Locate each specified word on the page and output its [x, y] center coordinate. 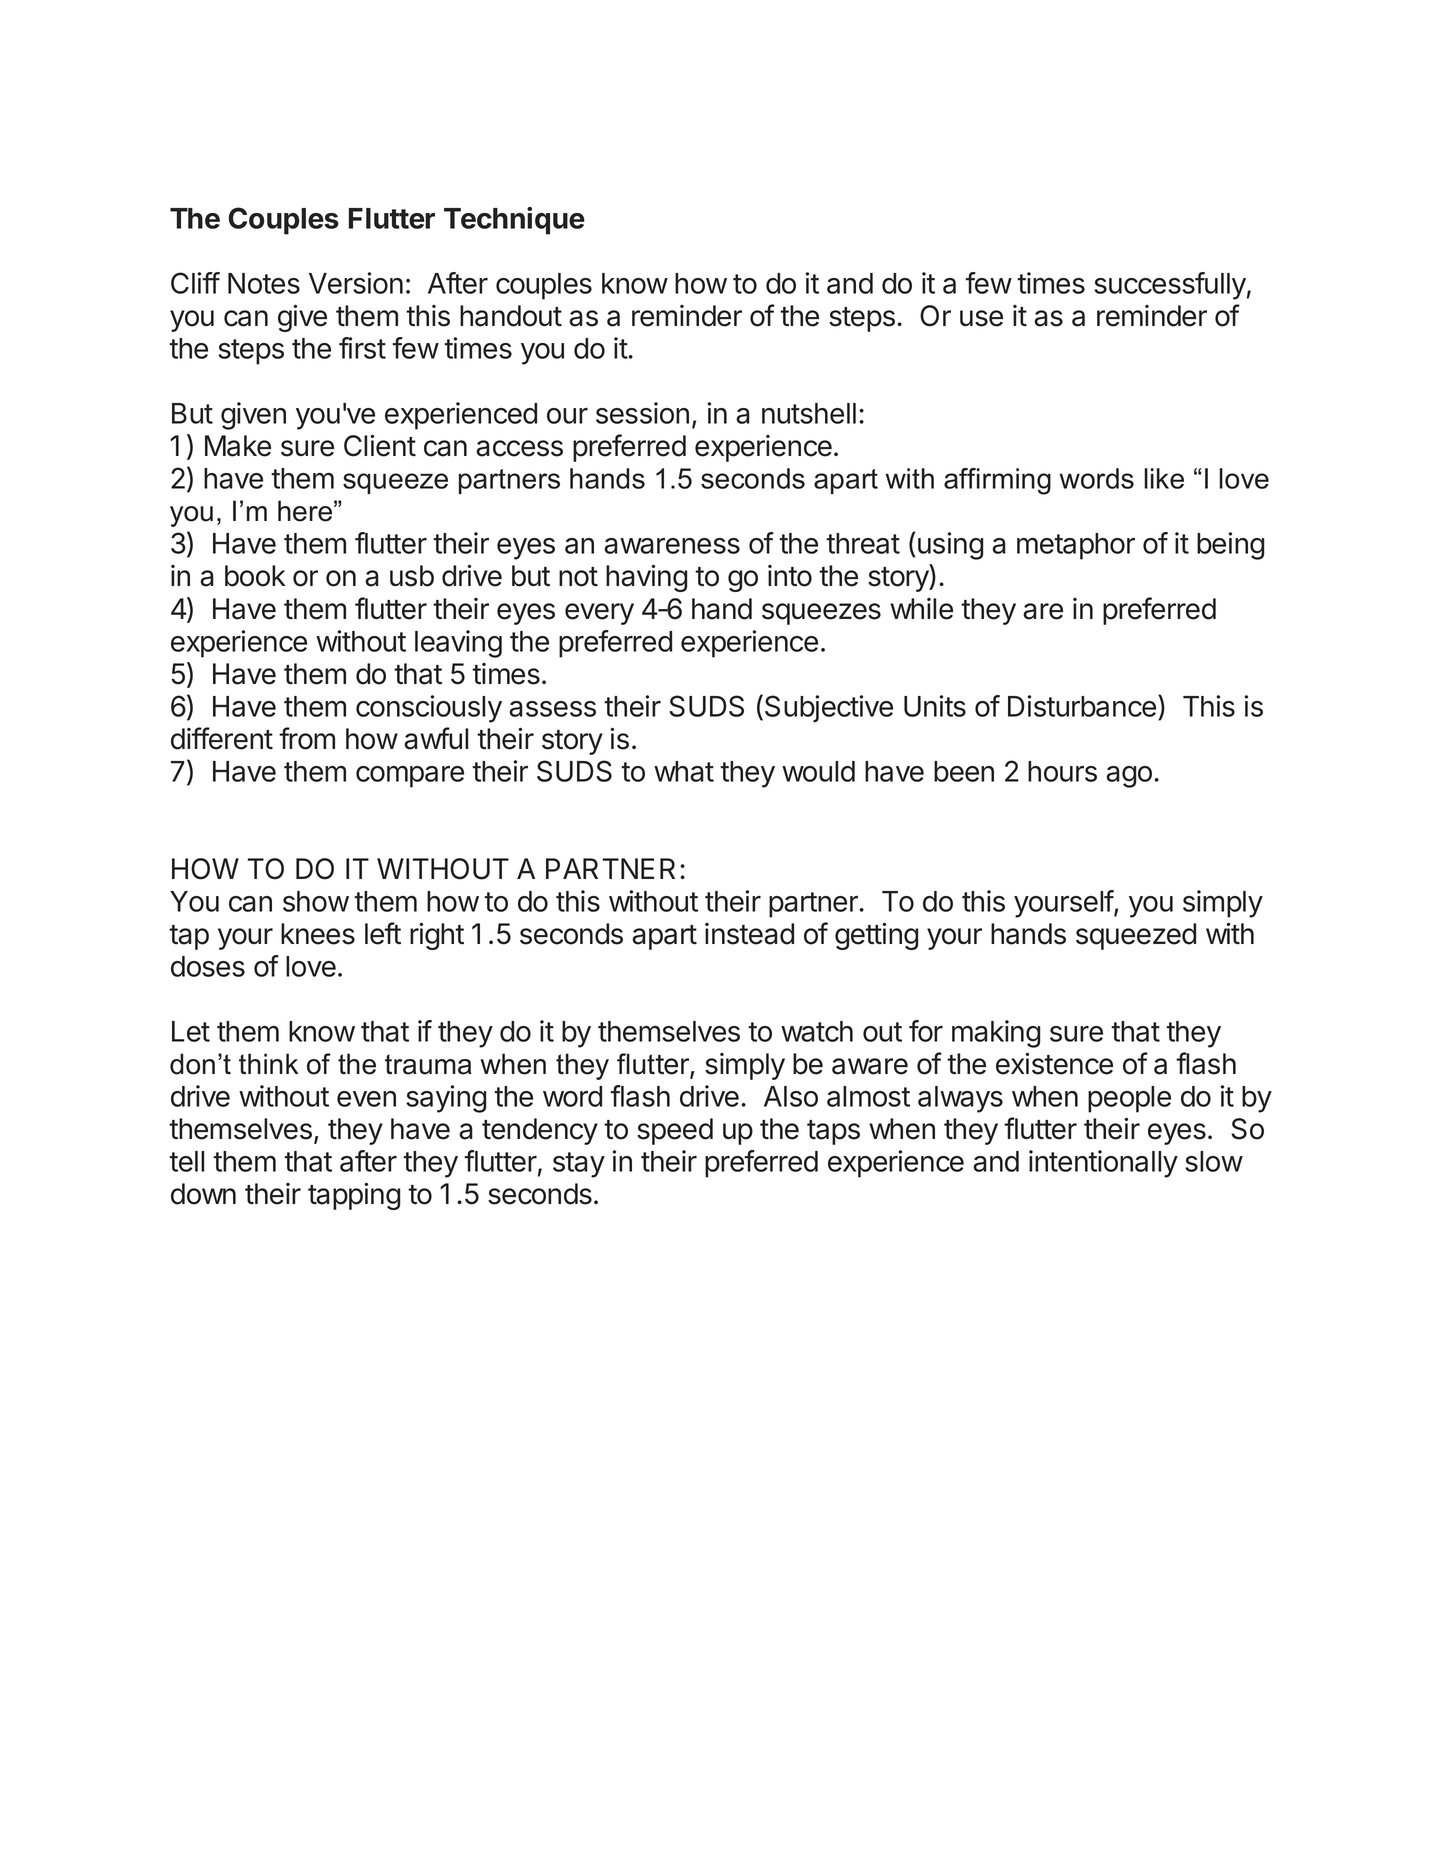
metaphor [1076, 546]
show [316, 901]
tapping [354, 1196]
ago [1129, 777]
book [255, 576]
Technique [514, 221]
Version [356, 283]
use [981, 318]
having [646, 578]
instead [749, 934]
